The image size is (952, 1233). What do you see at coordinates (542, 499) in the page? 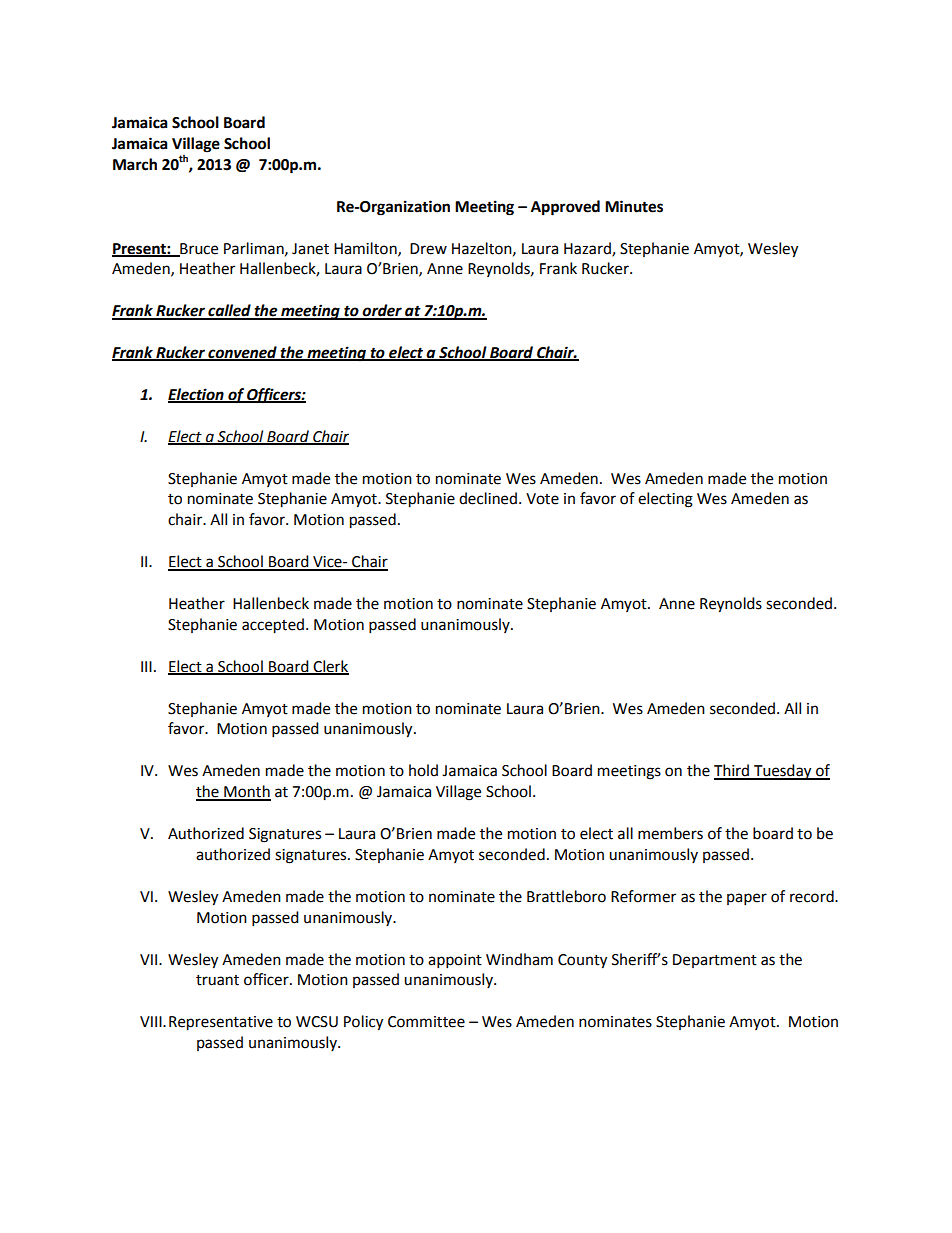
I see `Vote` at bounding box center [542, 499].
